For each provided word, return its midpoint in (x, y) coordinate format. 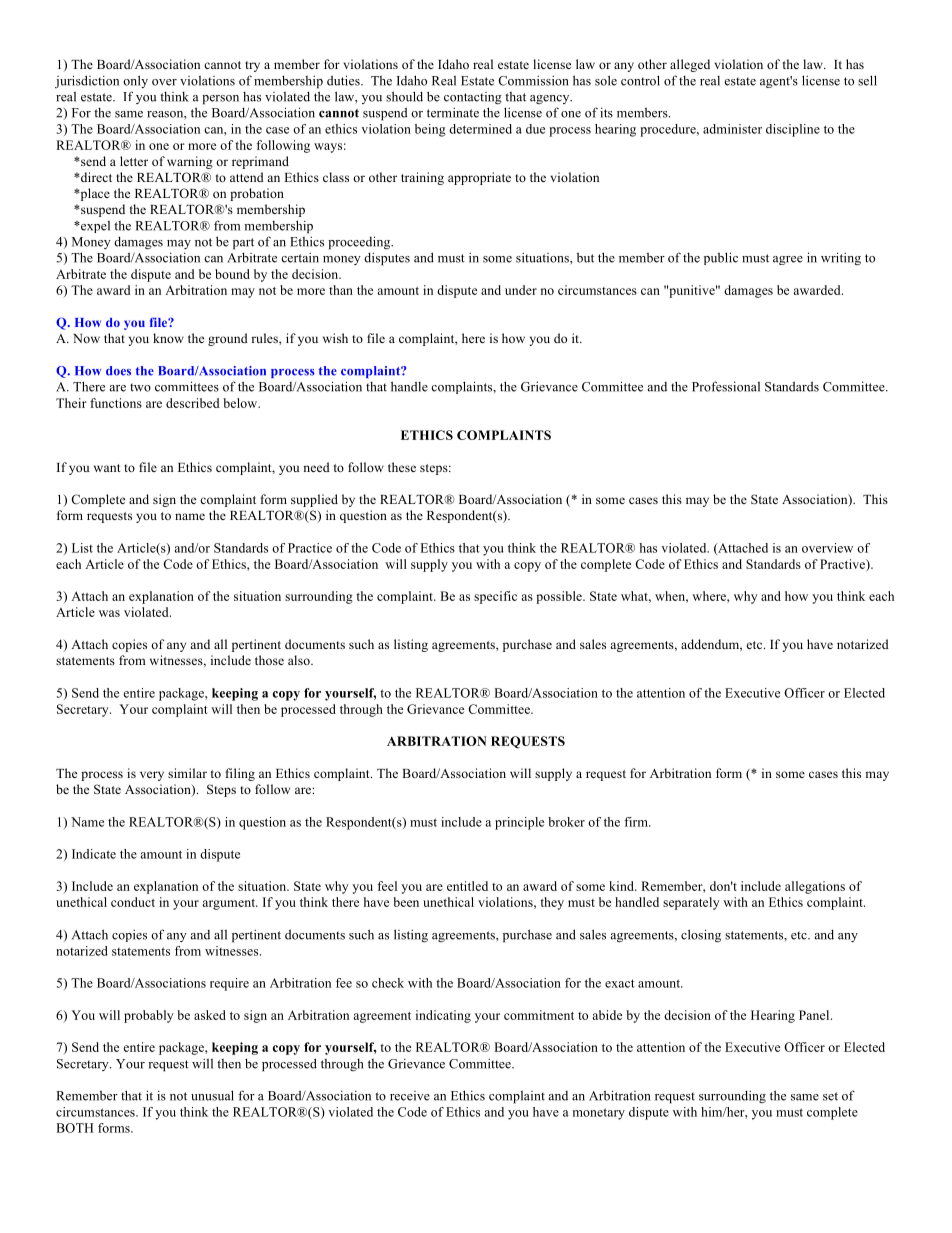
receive (410, 1096)
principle (519, 823)
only (135, 81)
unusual (212, 1095)
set (830, 1096)
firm (637, 822)
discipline (793, 130)
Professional (726, 386)
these (402, 467)
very (152, 776)
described (193, 403)
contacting (473, 98)
